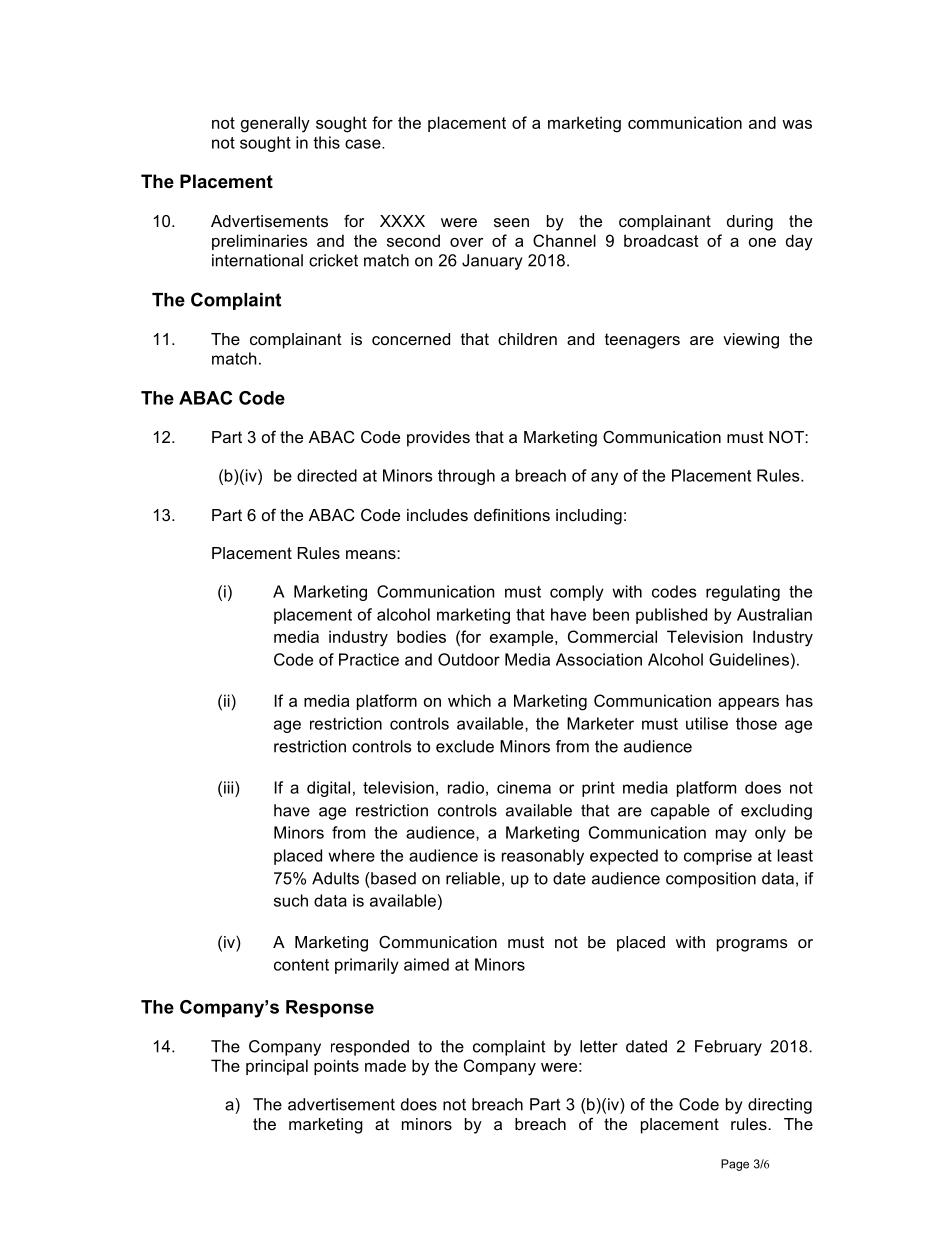 The height and width of the page is (1233, 952). I want to click on principal, so click(277, 1067).
